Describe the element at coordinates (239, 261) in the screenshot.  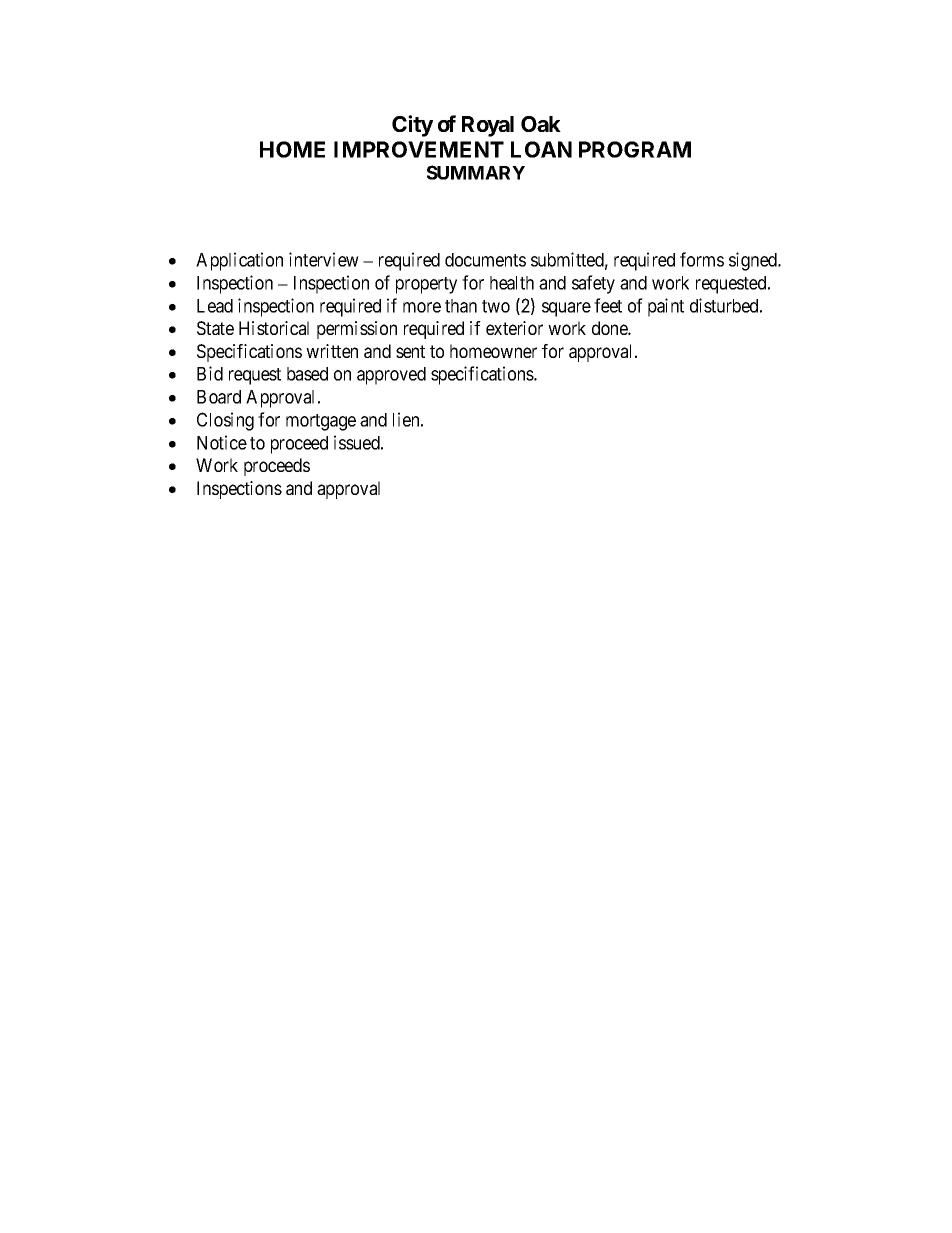
I see `Application` at that location.
